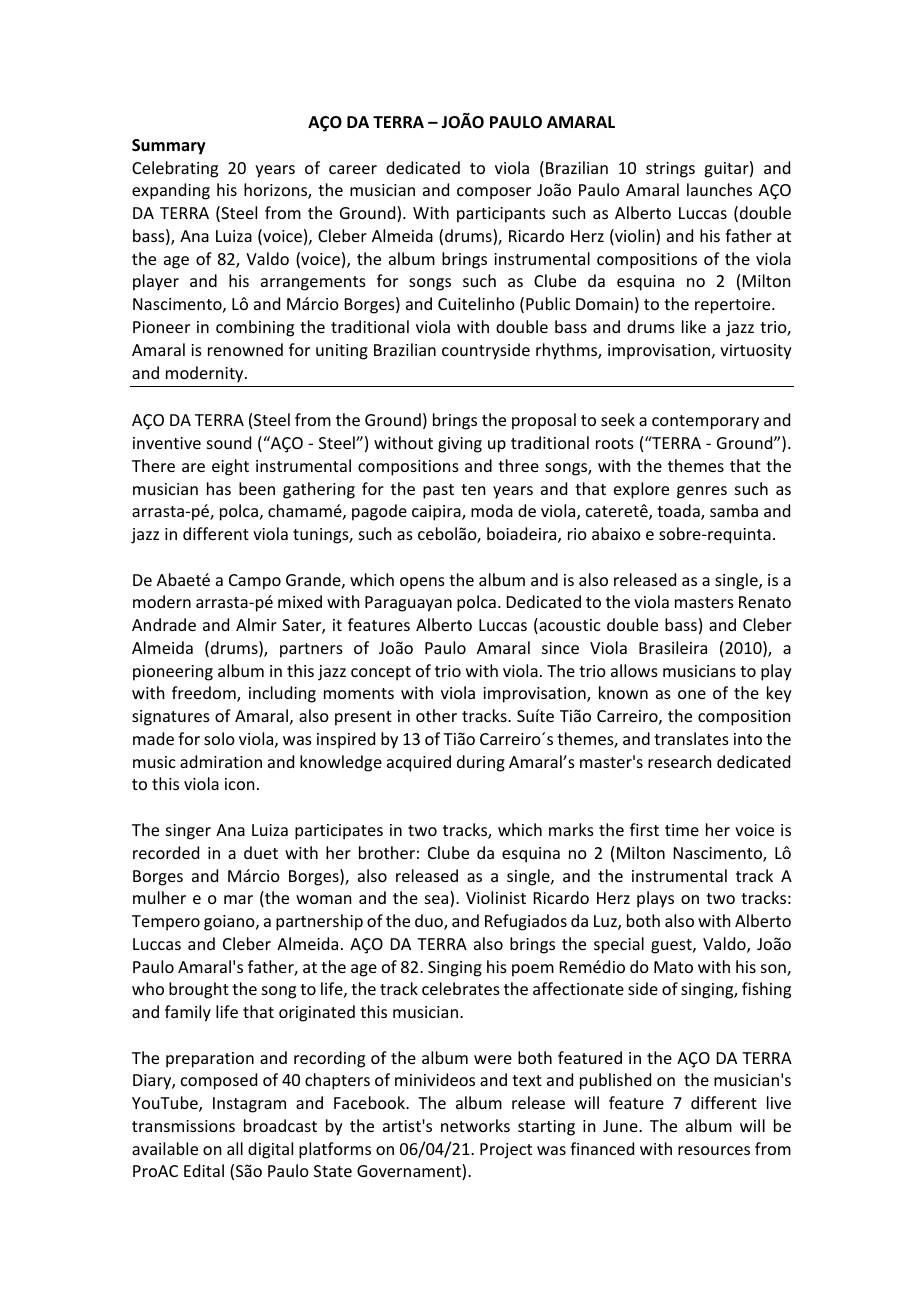 The height and width of the document is (1308, 924). Describe the element at coordinates (719, 189) in the document. I see `launches` at that location.
